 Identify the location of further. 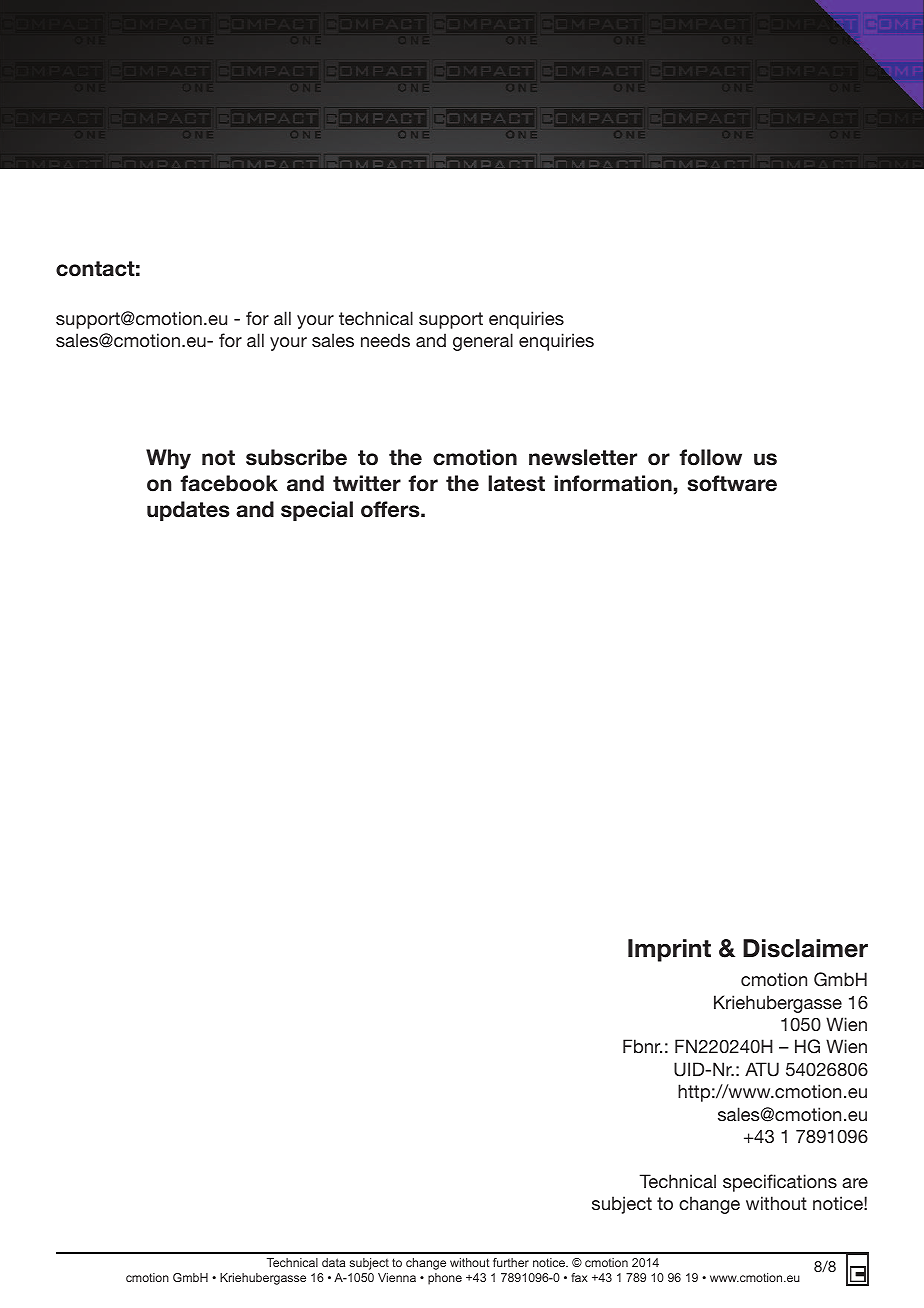
(511, 1262).
